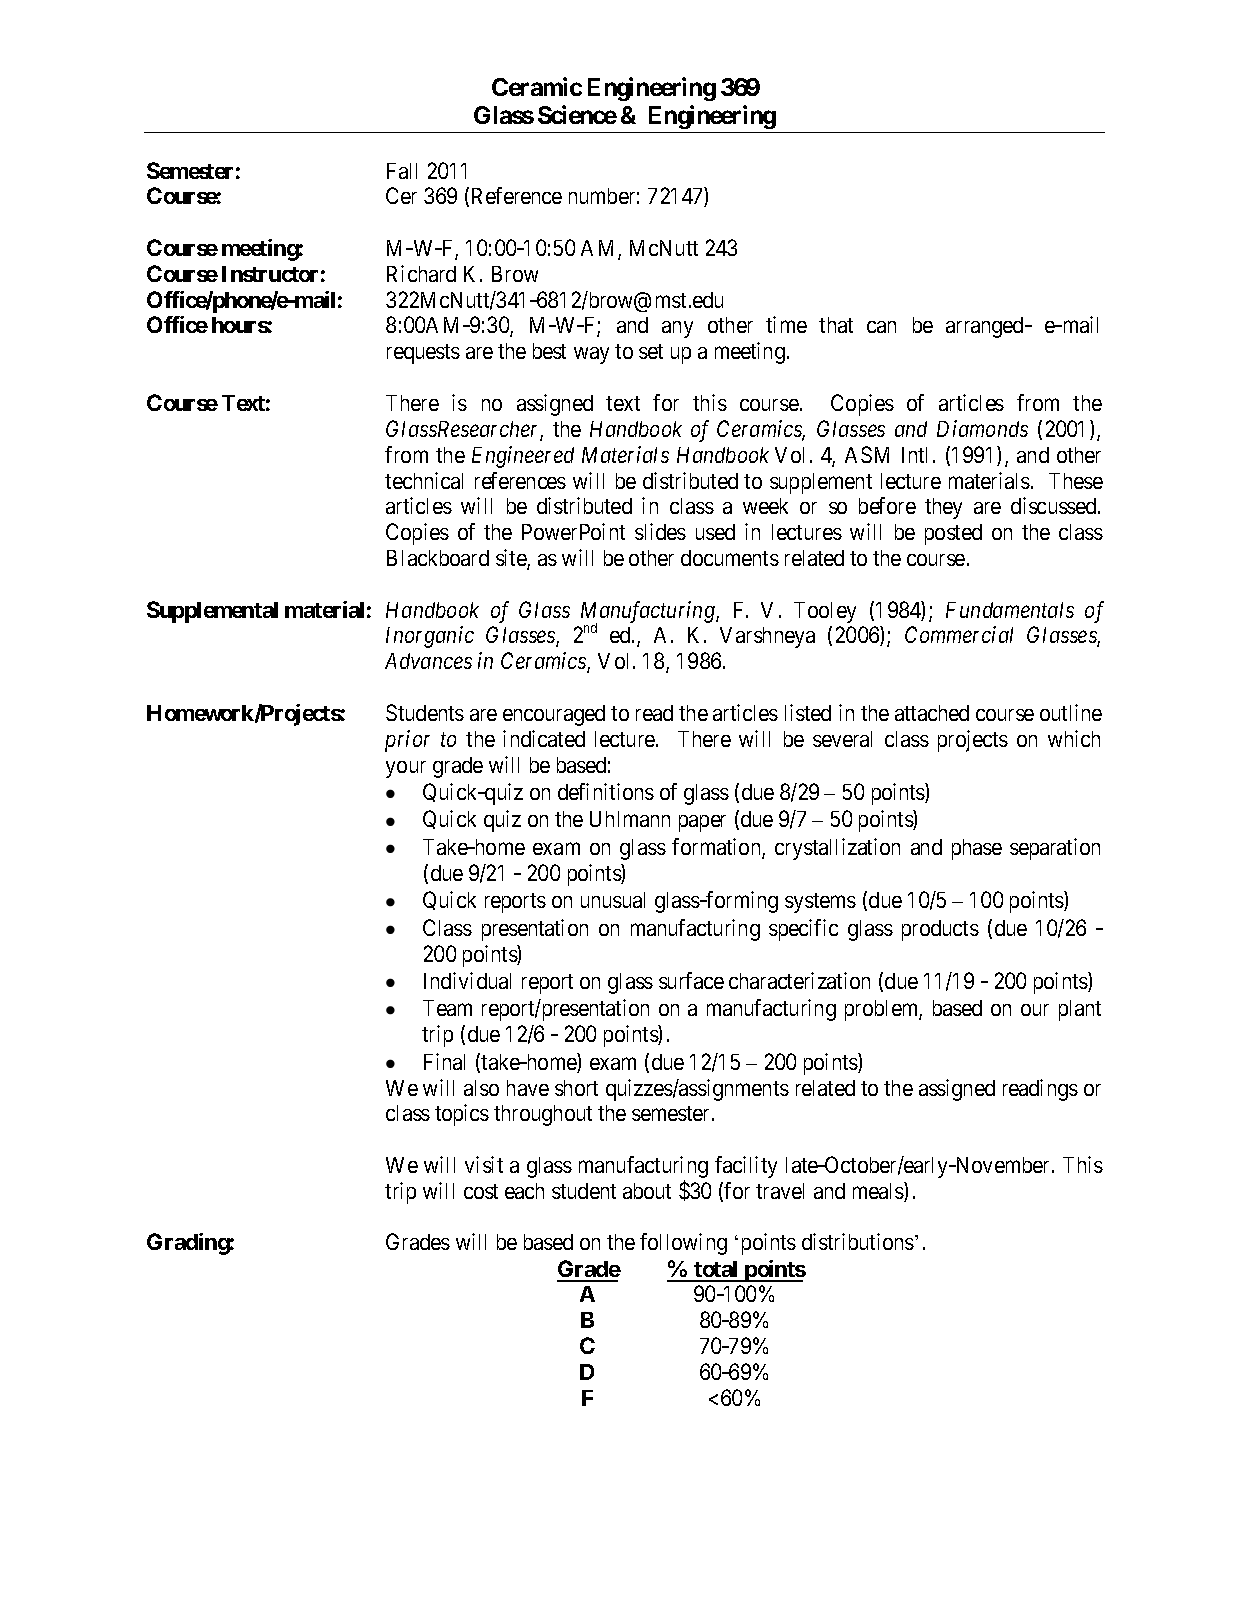  What do you see at coordinates (881, 327) in the screenshot?
I see `can` at bounding box center [881, 327].
